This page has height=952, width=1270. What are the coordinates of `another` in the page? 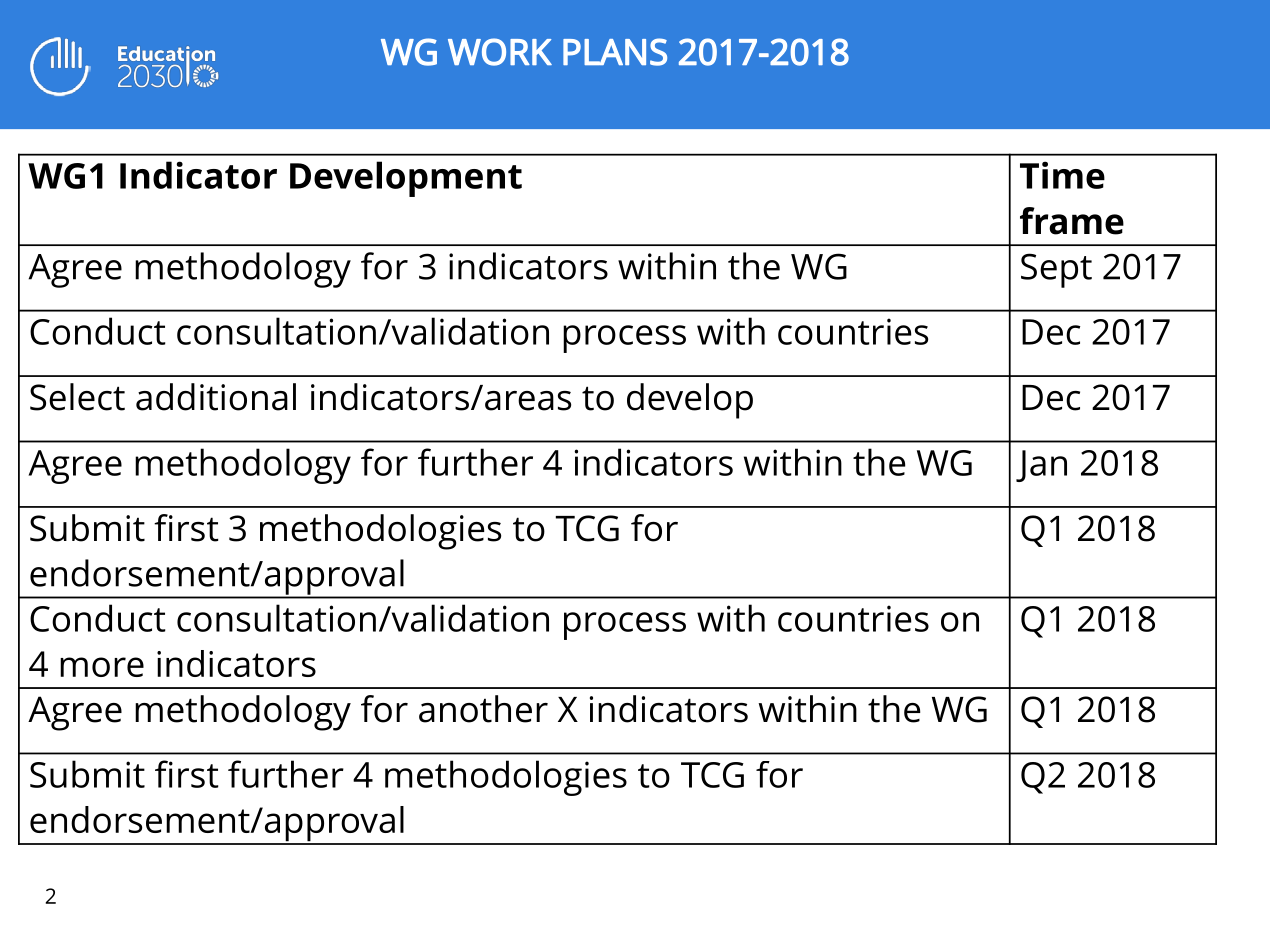 It's located at (483, 709).
